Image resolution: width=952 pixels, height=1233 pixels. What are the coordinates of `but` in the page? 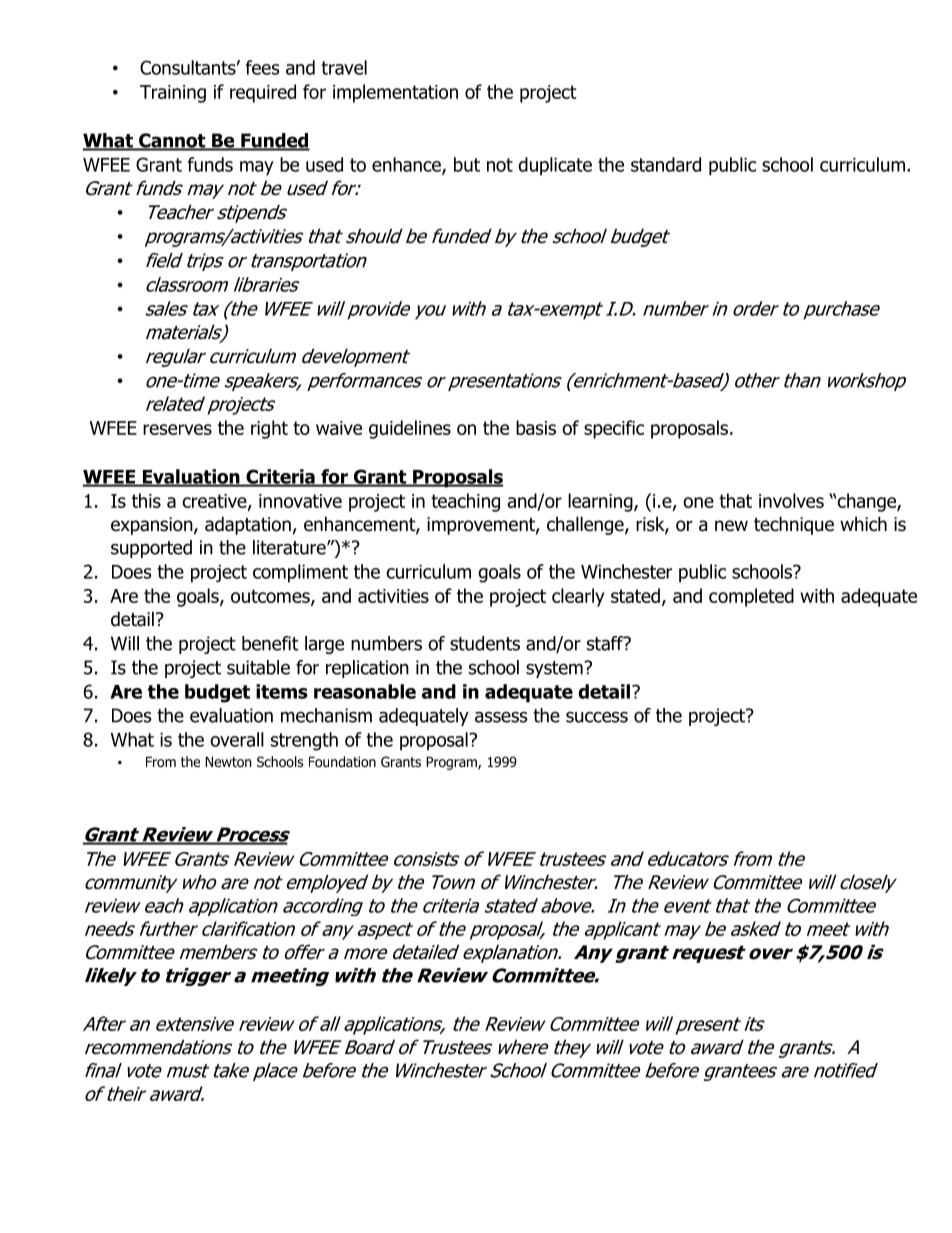 It's located at (467, 164).
